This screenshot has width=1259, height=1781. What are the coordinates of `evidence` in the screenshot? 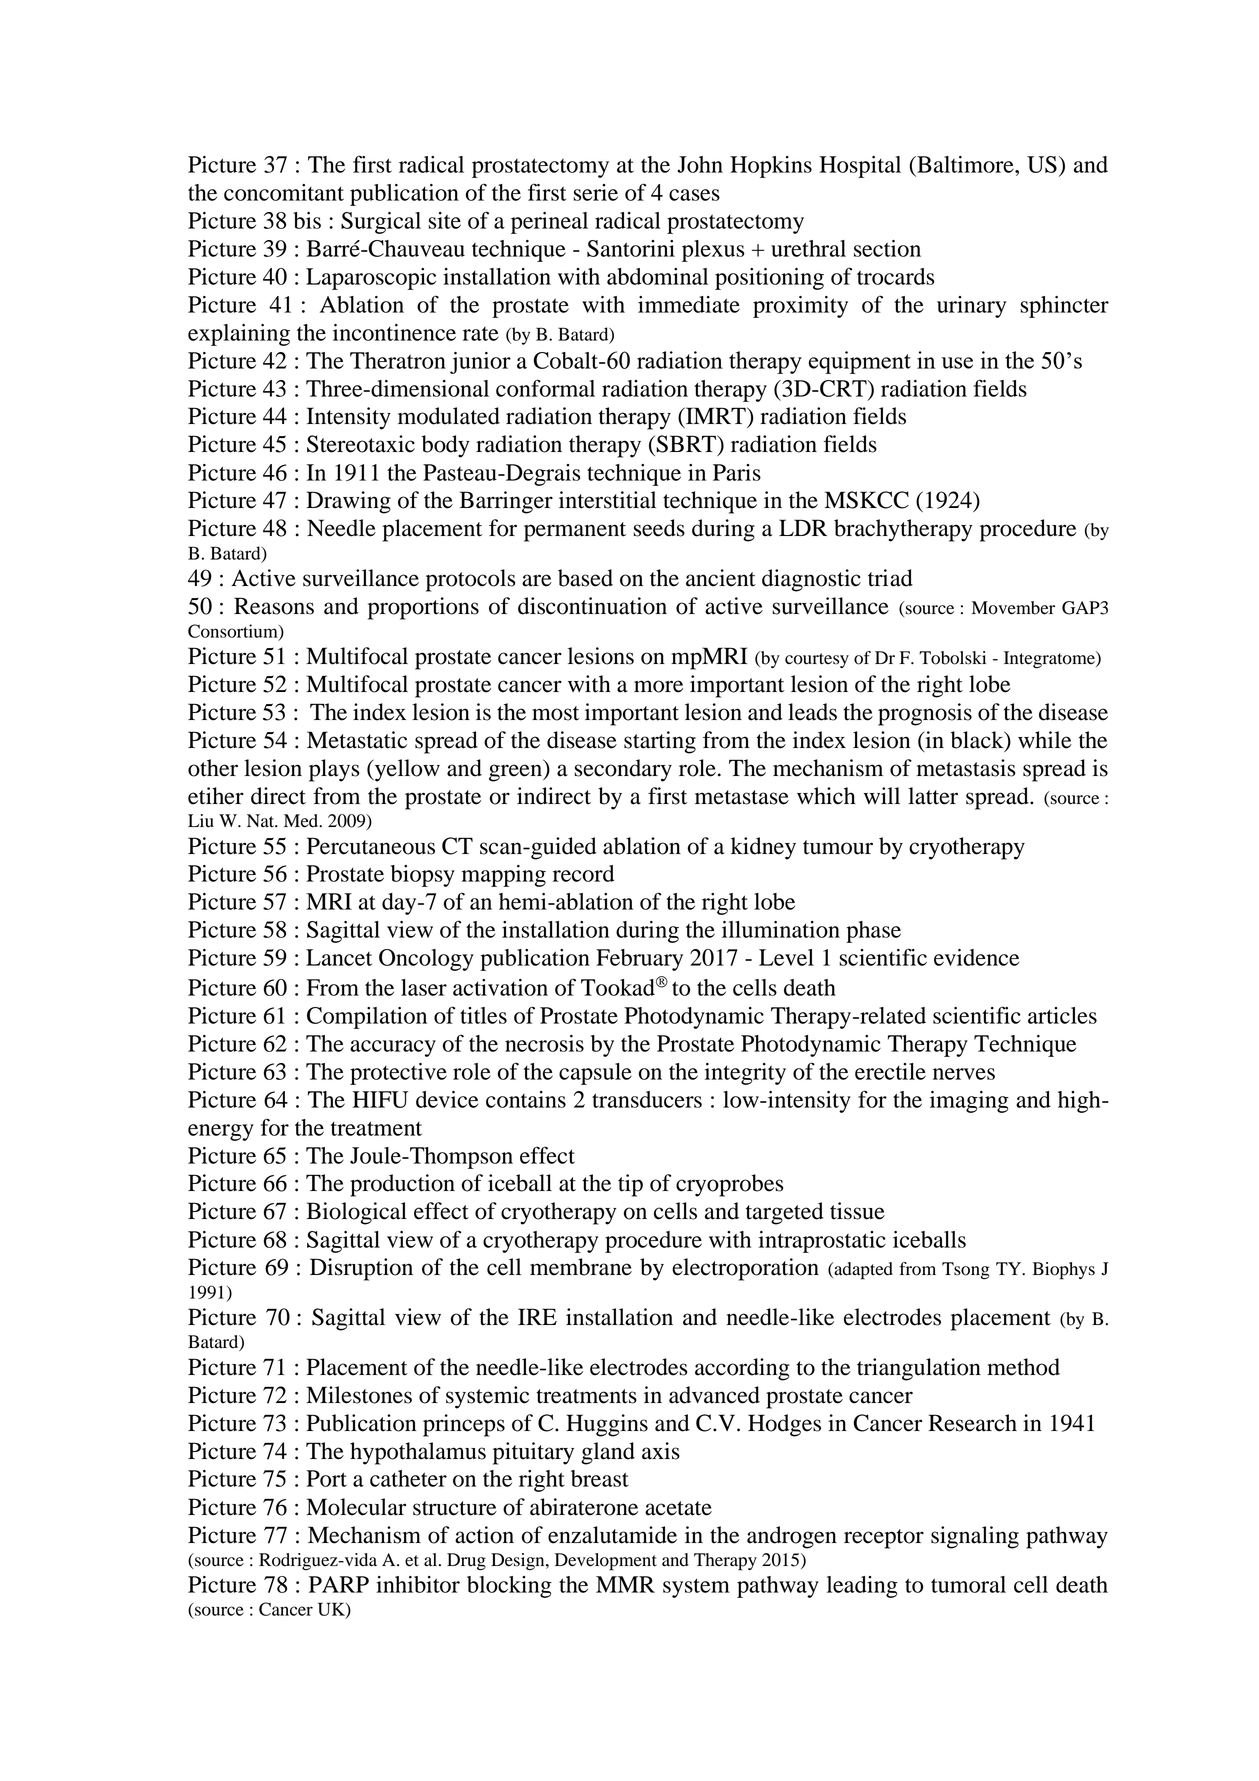 It's located at (976, 957).
